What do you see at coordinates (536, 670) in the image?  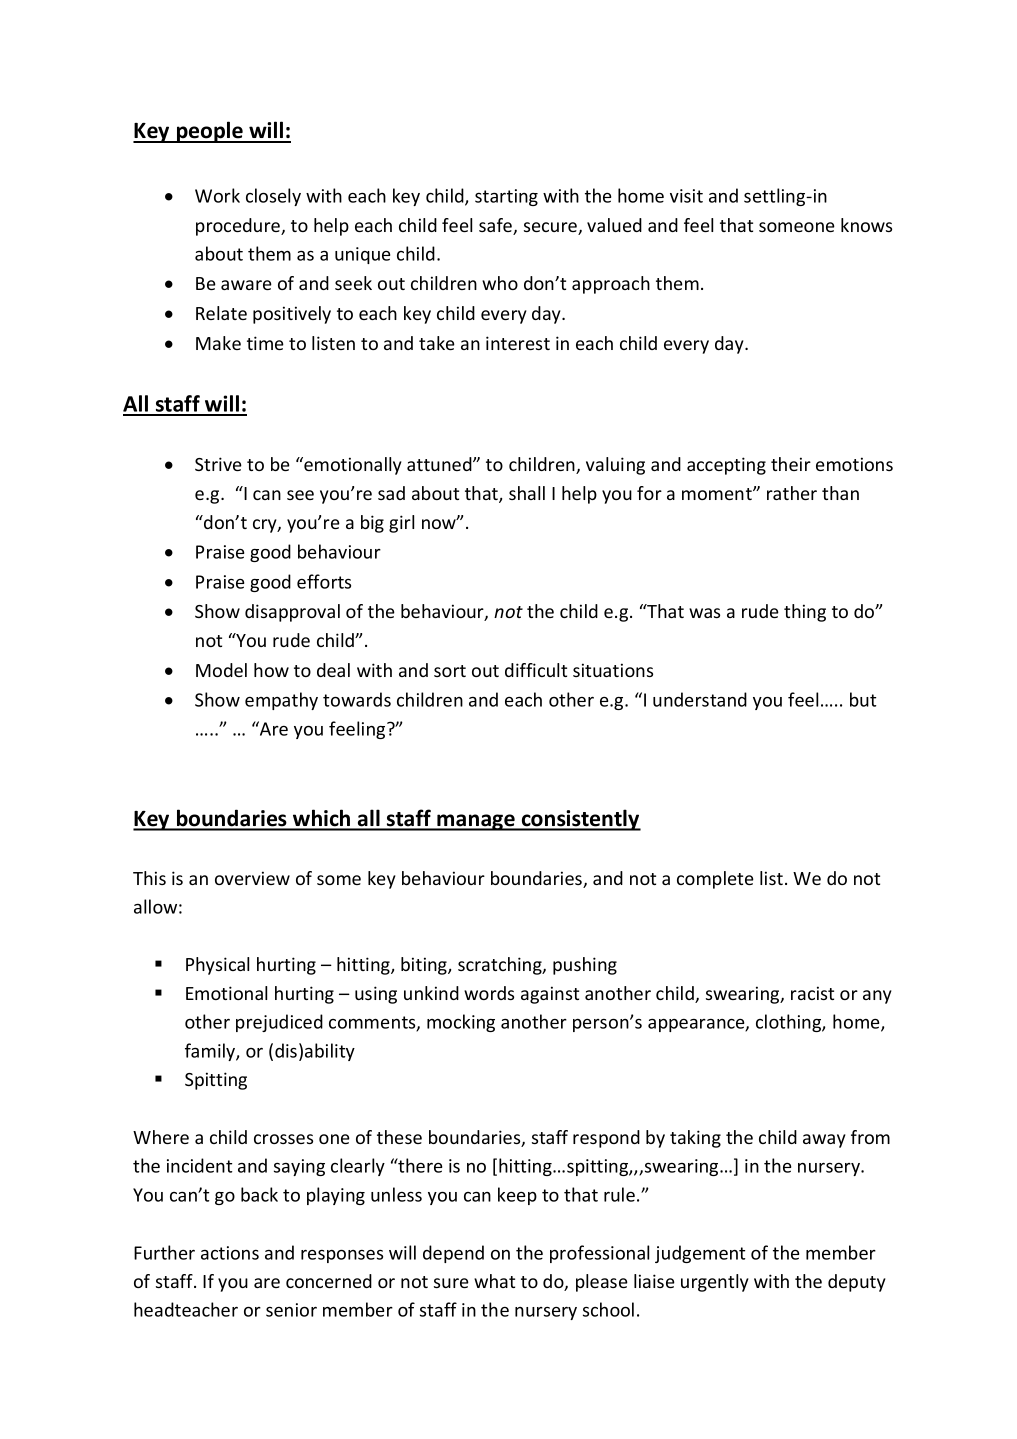 I see `difficult` at bounding box center [536, 670].
